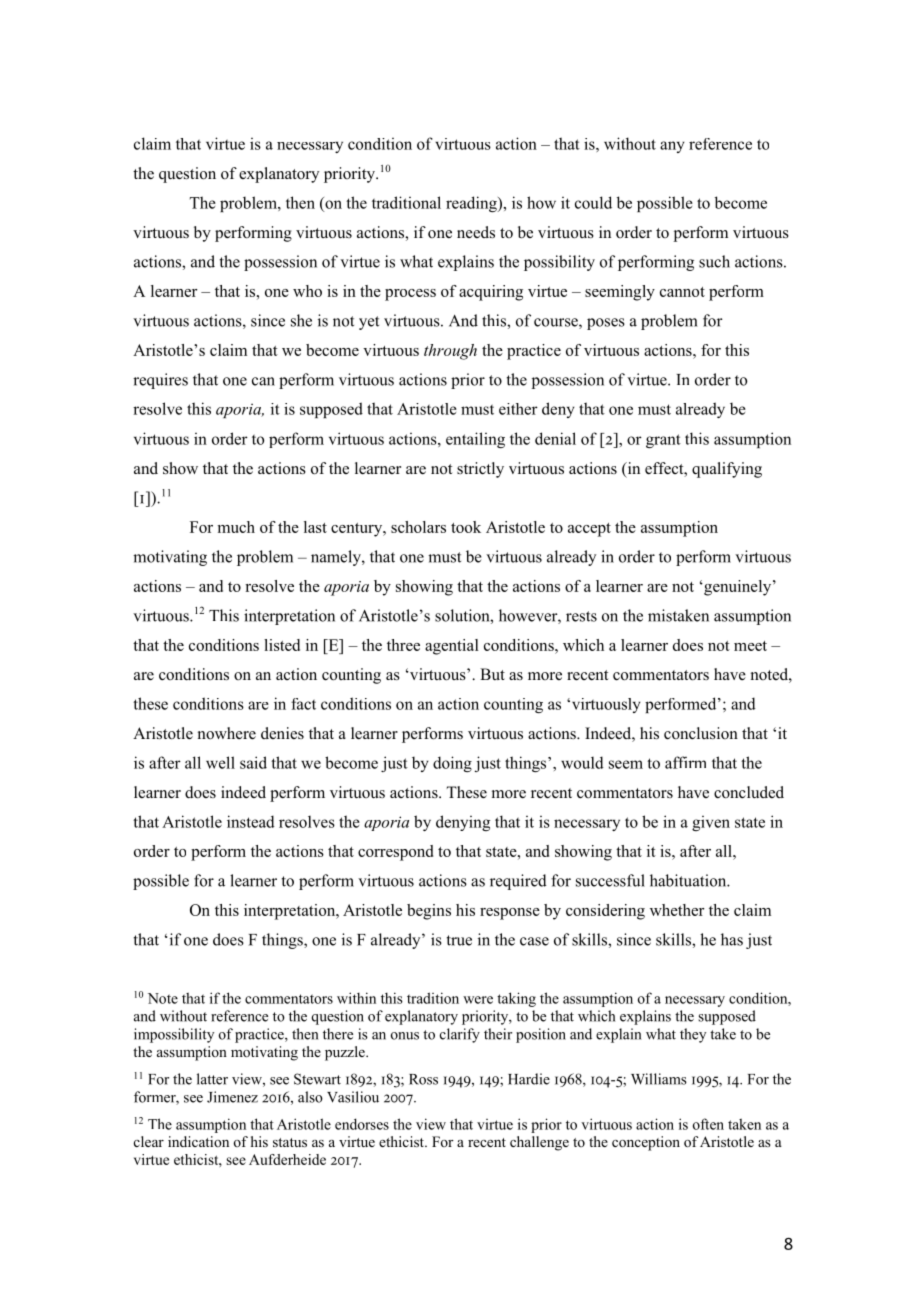 The image size is (924, 1308). What do you see at coordinates (472, 204) in the image?
I see `reading` at bounding box center [472, 204].
